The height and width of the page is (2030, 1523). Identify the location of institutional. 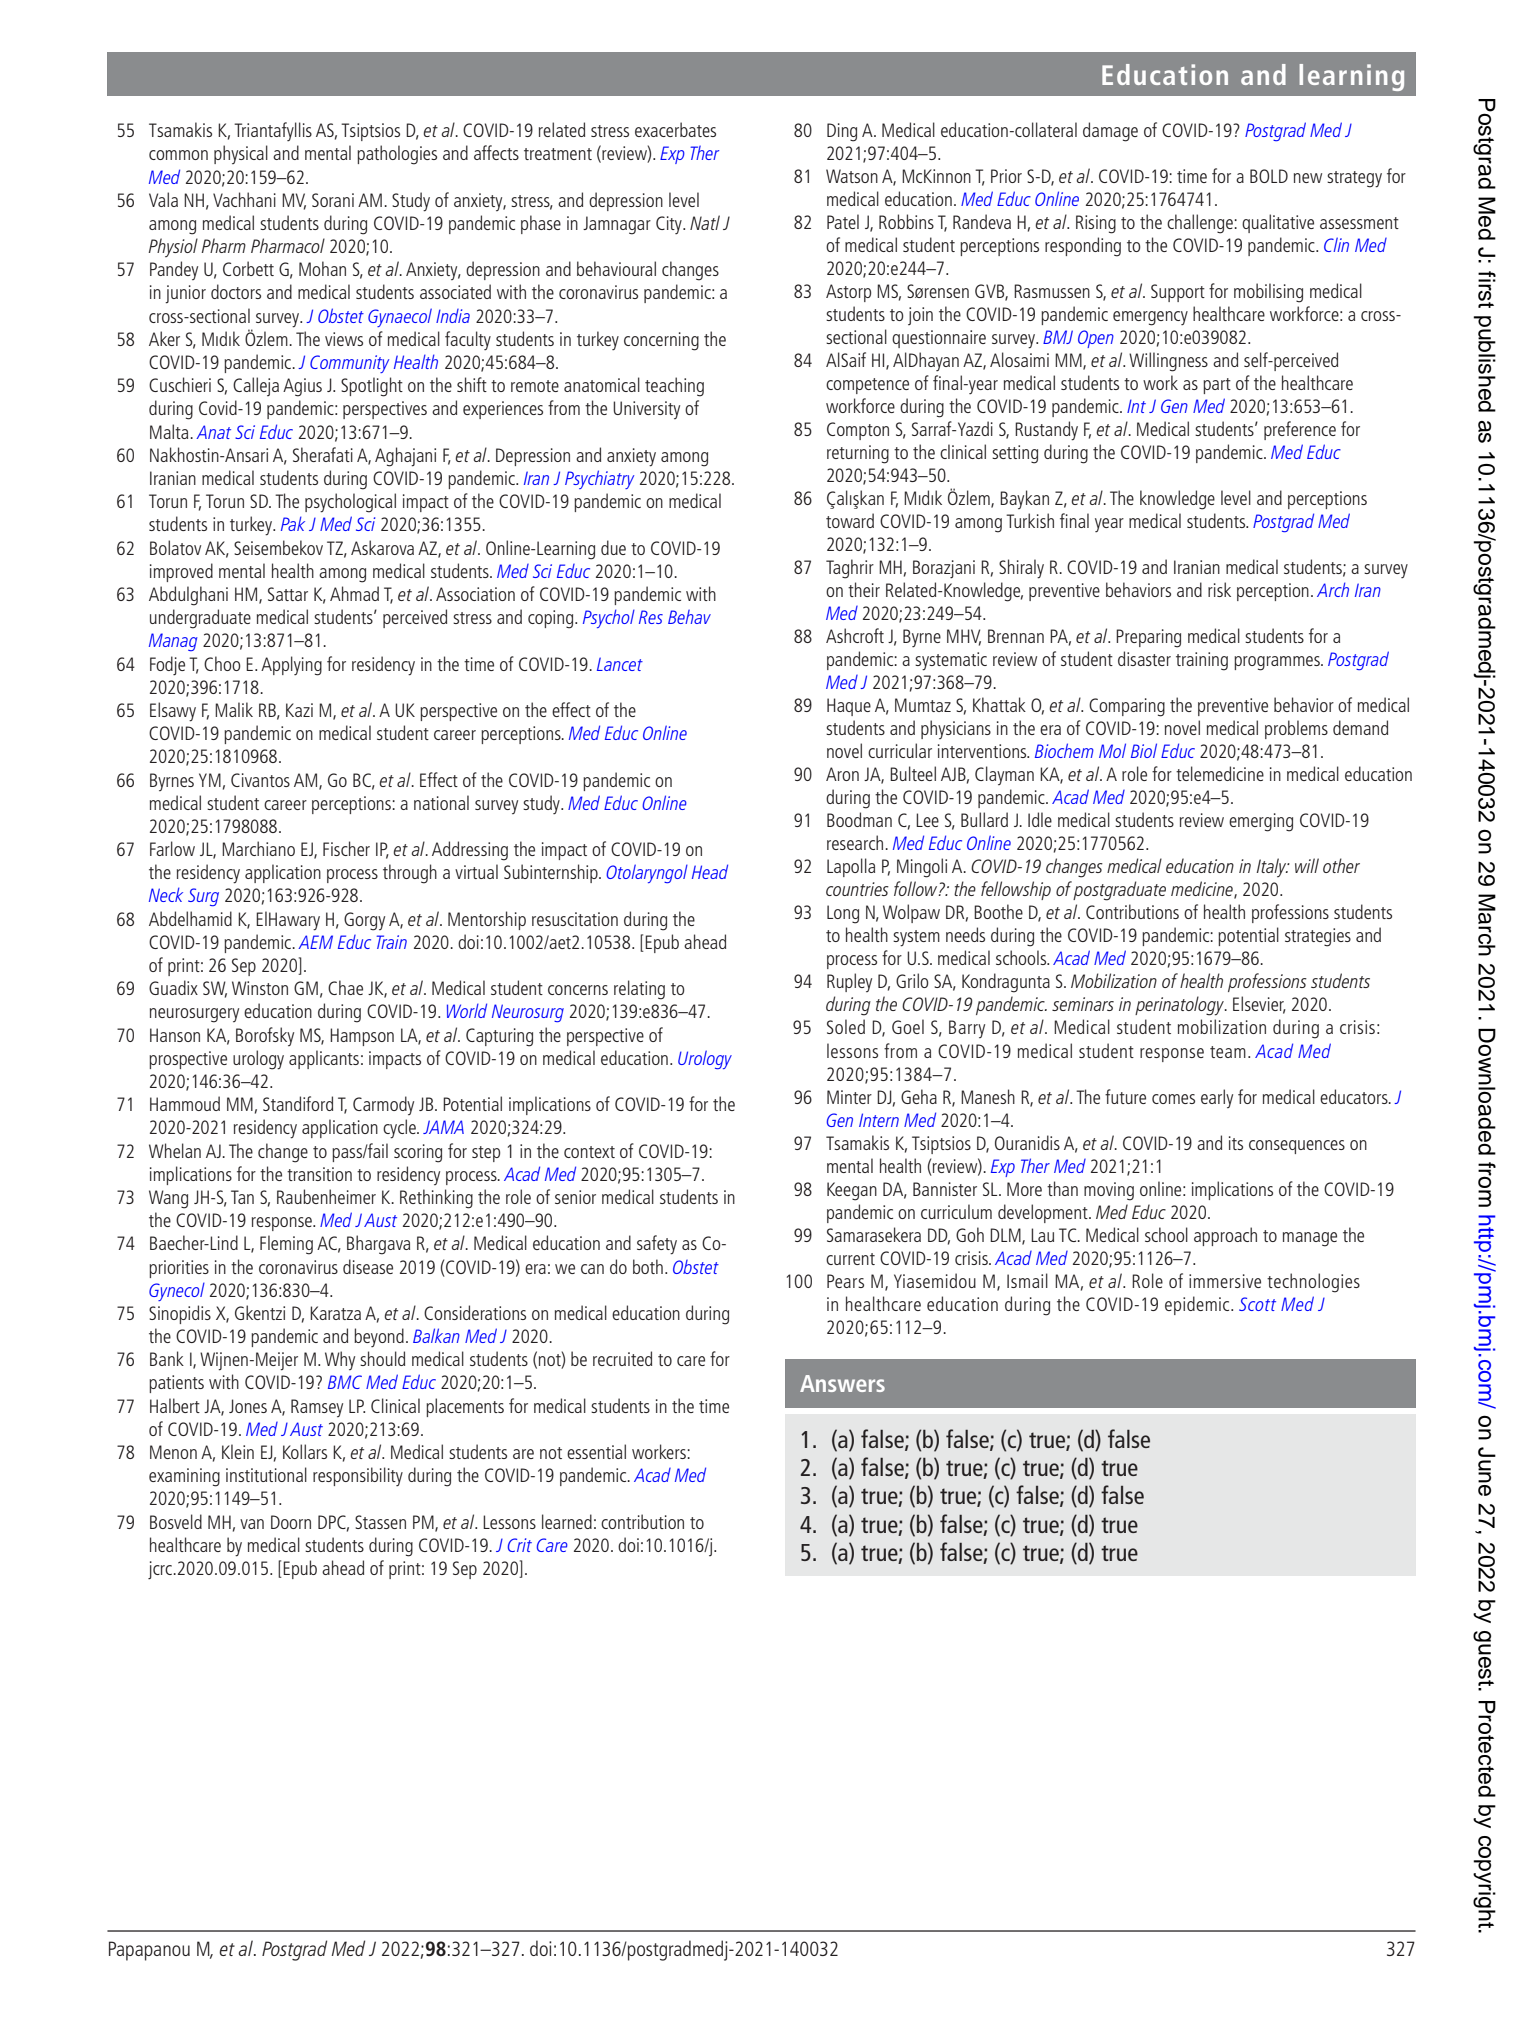
(266, 1474).
